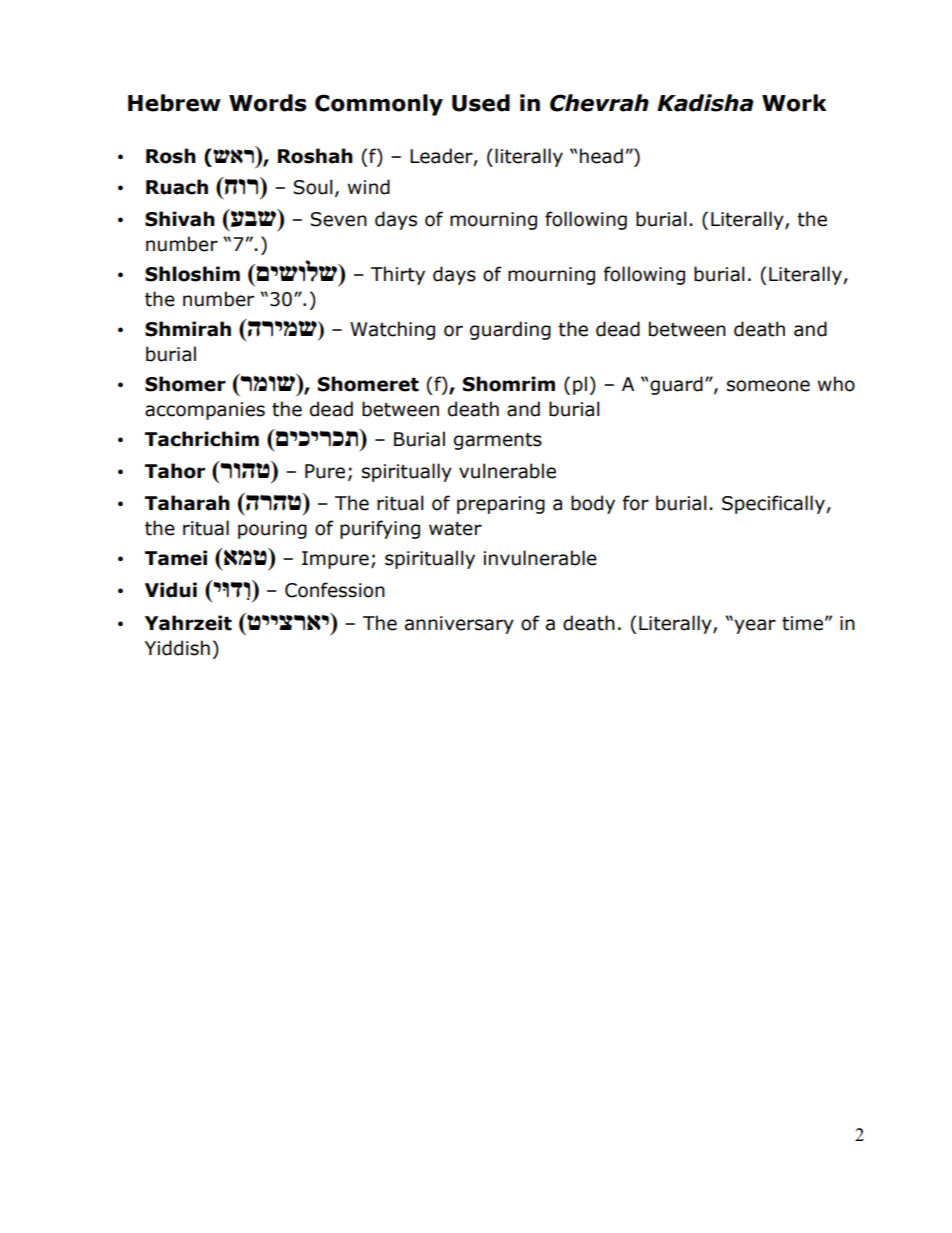  Describe the element at coordinates (392, 330) in the screenshot. I see `Watching` at that location.
